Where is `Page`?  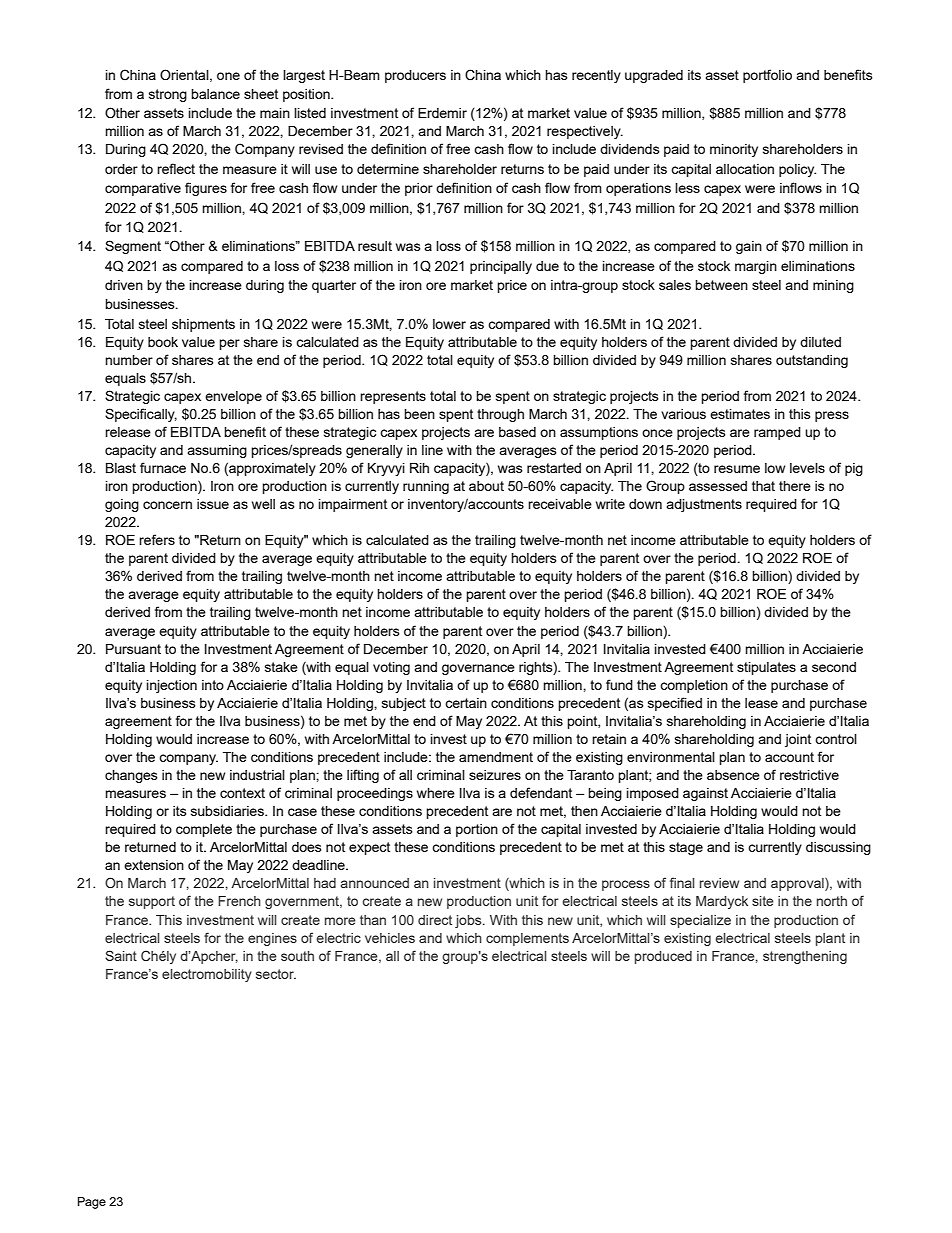
Page is located at coordinates (92, 1203).
